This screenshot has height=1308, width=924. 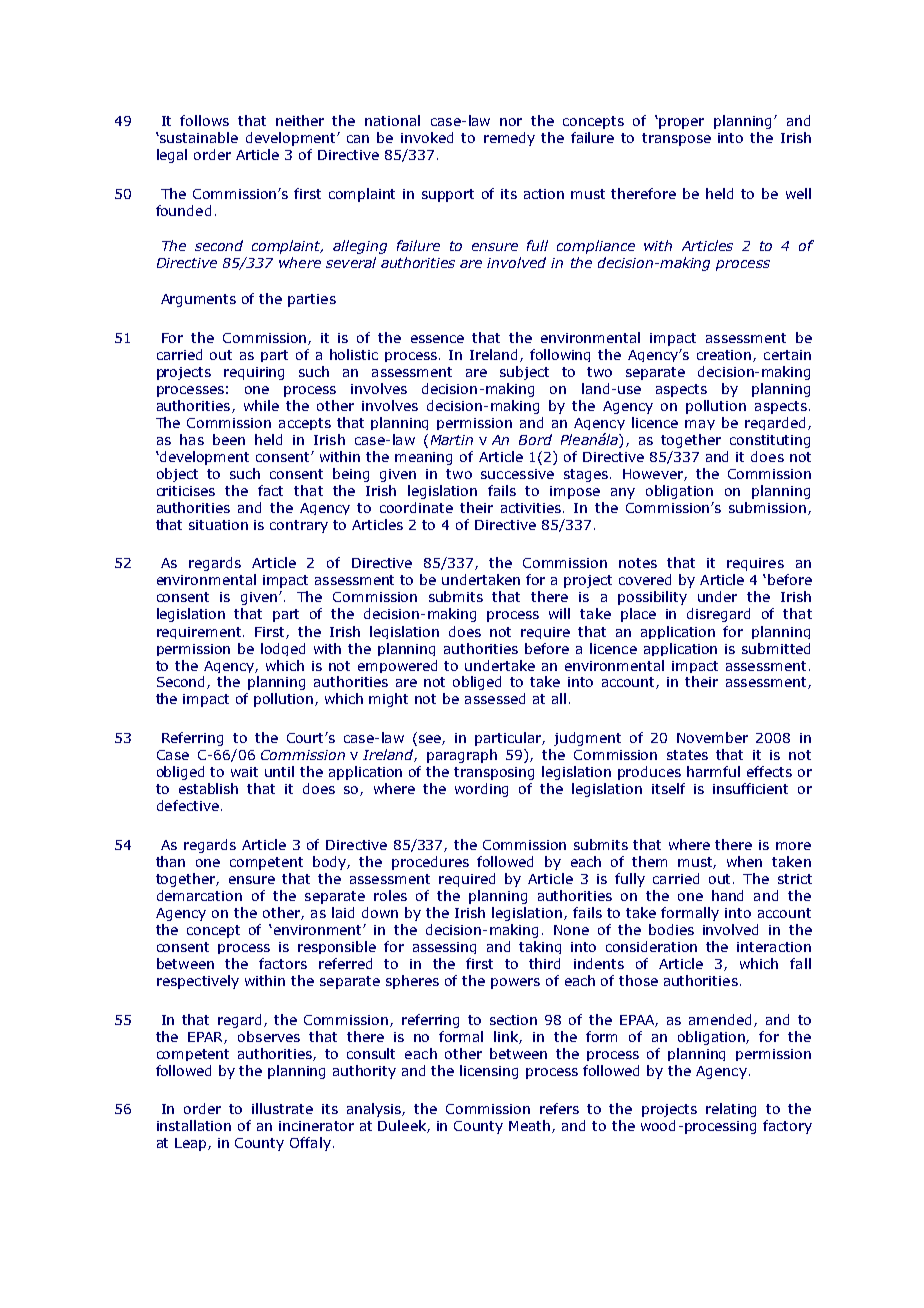 What do you see at coordinates (282, 1108) in the screenshot?
I see `illustrate` at bounding box center [282, 1108].
